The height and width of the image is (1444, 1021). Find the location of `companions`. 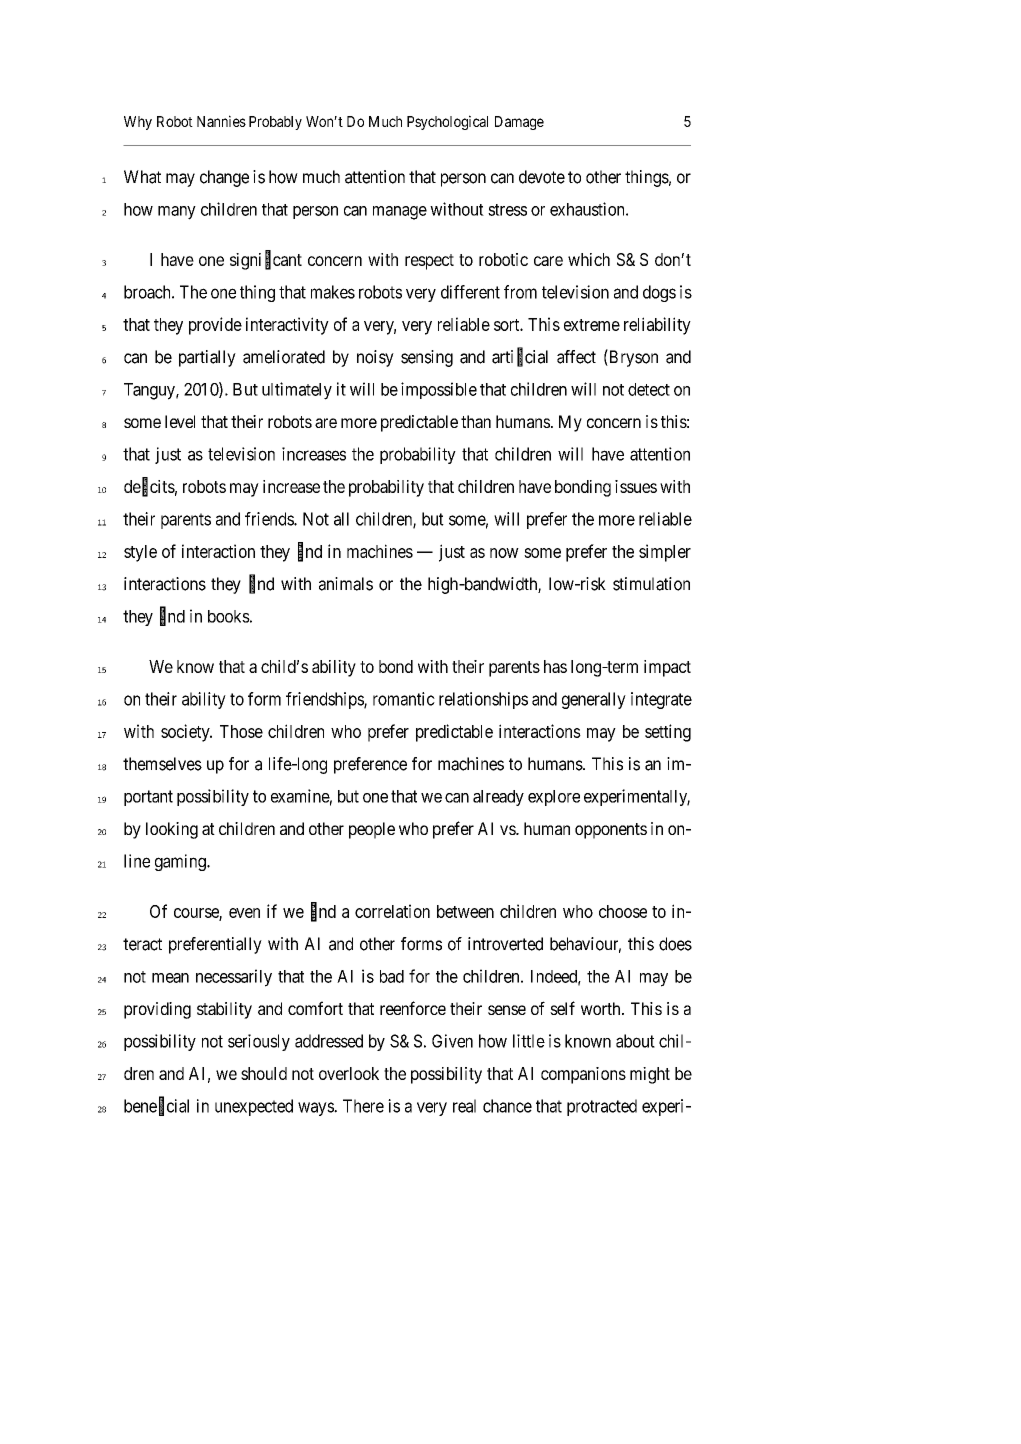

companions is located at coordinates (583, 1075).
